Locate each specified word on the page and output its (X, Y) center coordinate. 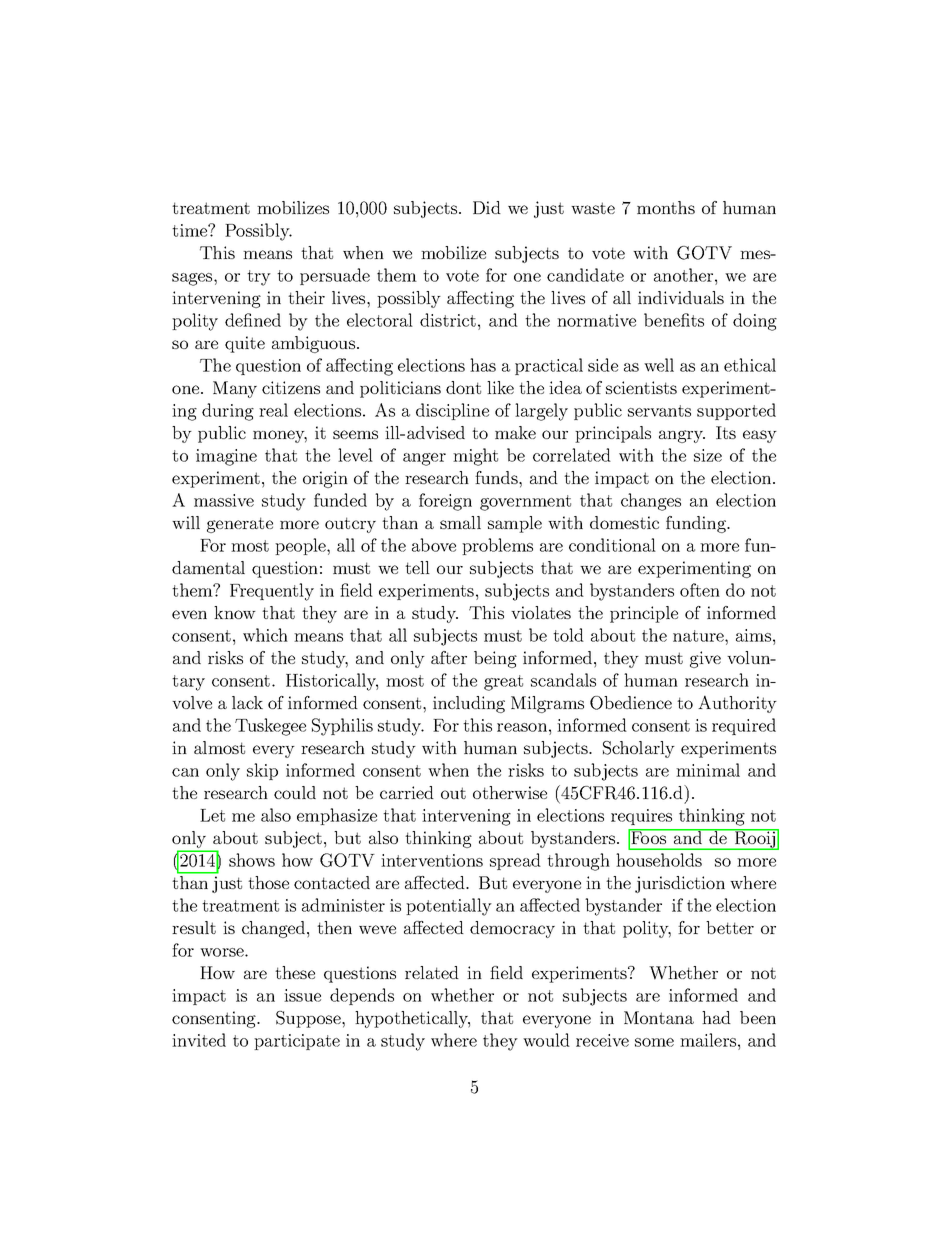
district (448, 320)
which (265, 635)
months (666, 207)
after (449, 657)
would (546, 1040)
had (716, 1017)
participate (297, 1042)
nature (699, 636)
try (259, 278)
